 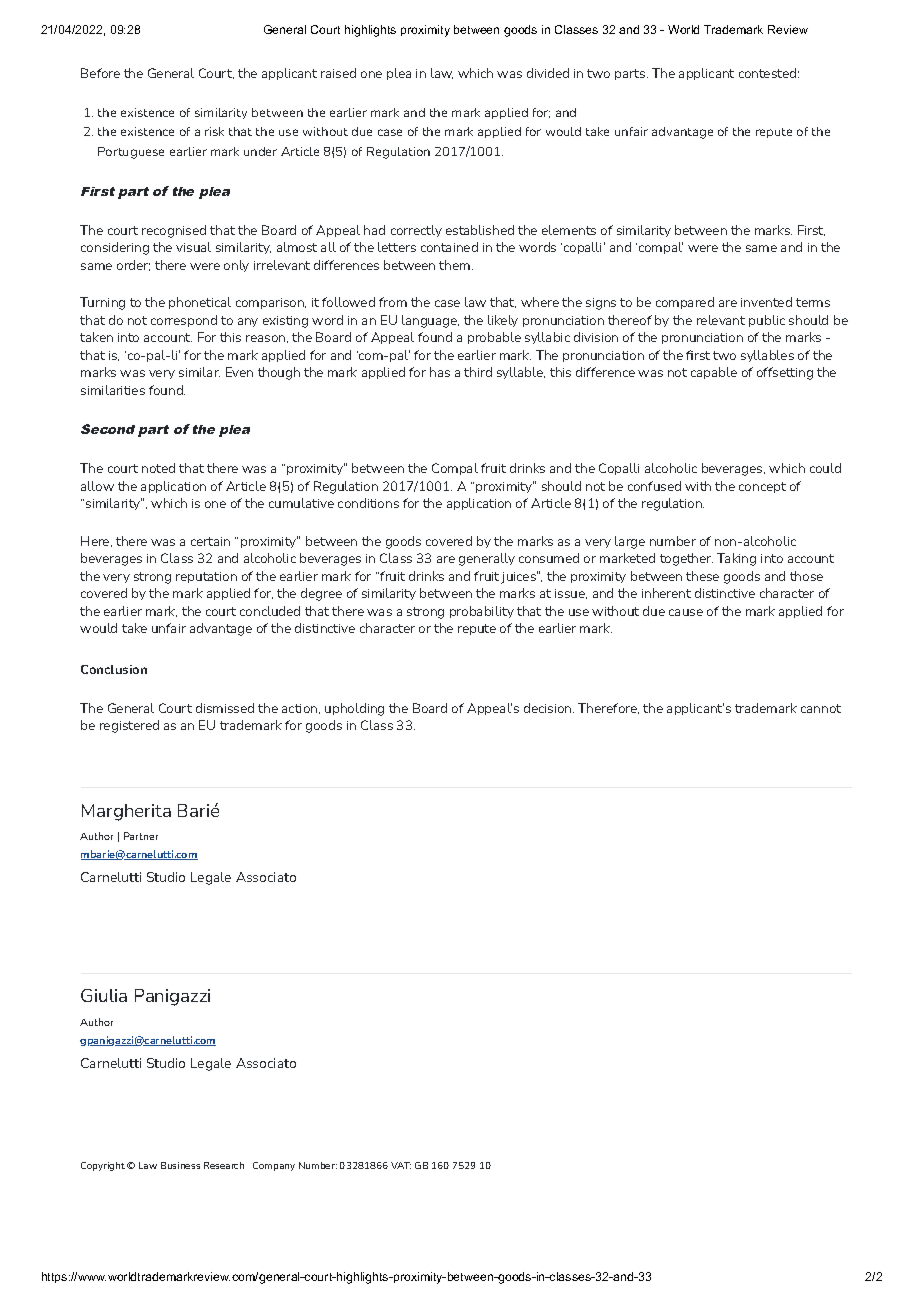 What do you see at coordinates (478, 372) in the document?
I see `third` at bounding box center [478, 372].
